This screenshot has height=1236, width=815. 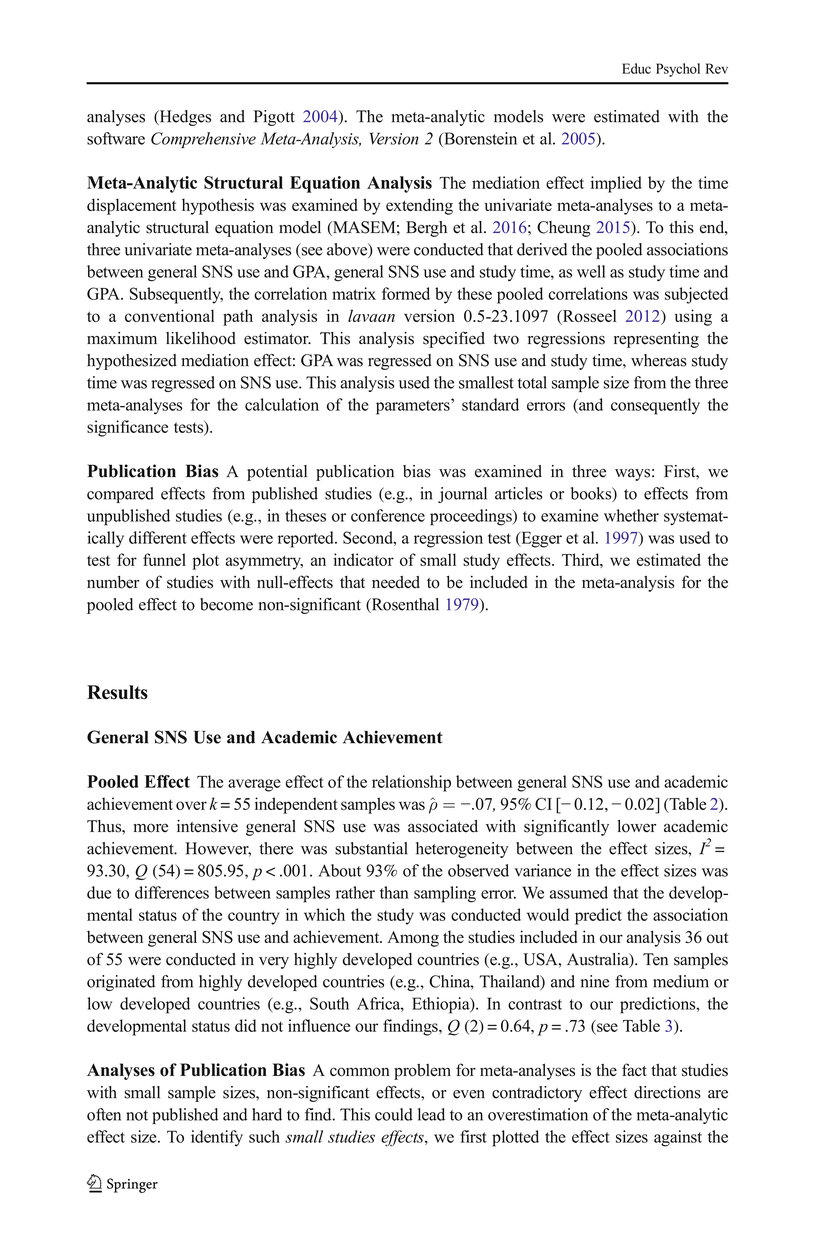 I want to click on significance, so click(x=127, y=428).
